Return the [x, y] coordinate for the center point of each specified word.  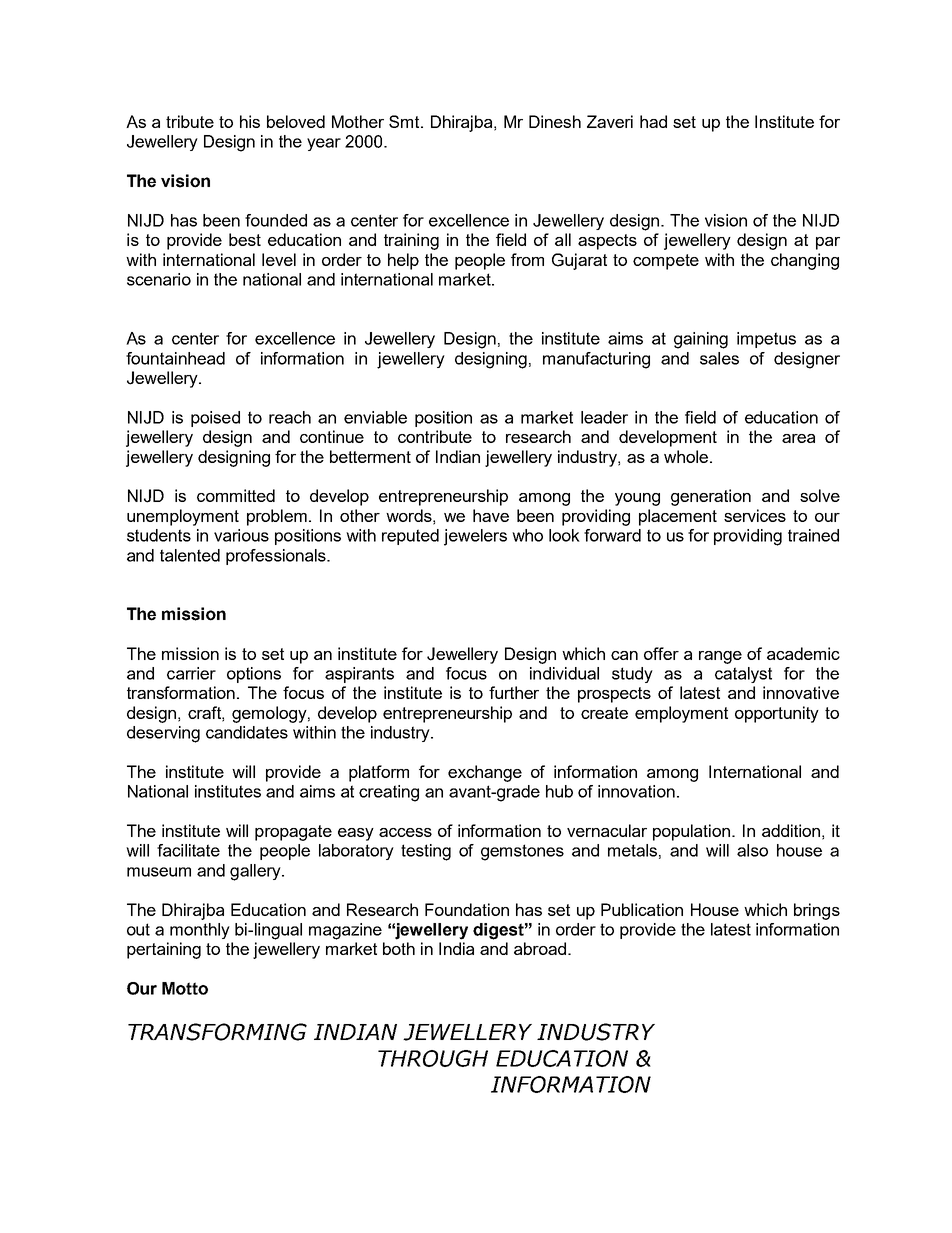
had [653, 121]
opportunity [777, 714]
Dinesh [555, 121]
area [798, 438]
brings [817, 911]
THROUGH [433, 1058]
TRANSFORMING [217, 1032]
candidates [247, 732]
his [250, 121]
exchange [485, 773]
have [491, 515]
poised [215, 419]
